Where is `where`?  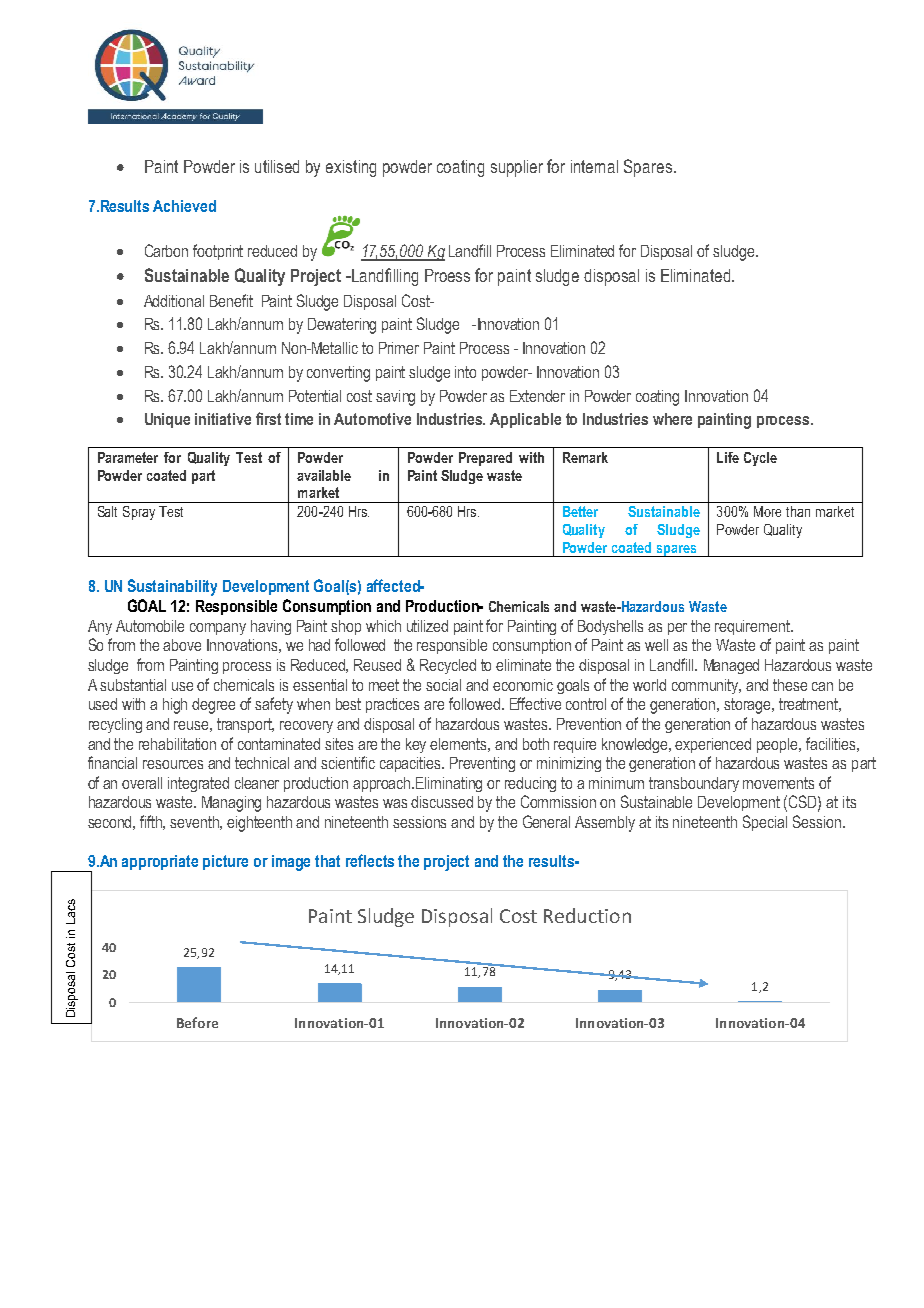
where is located at coordinates (672, 419).
